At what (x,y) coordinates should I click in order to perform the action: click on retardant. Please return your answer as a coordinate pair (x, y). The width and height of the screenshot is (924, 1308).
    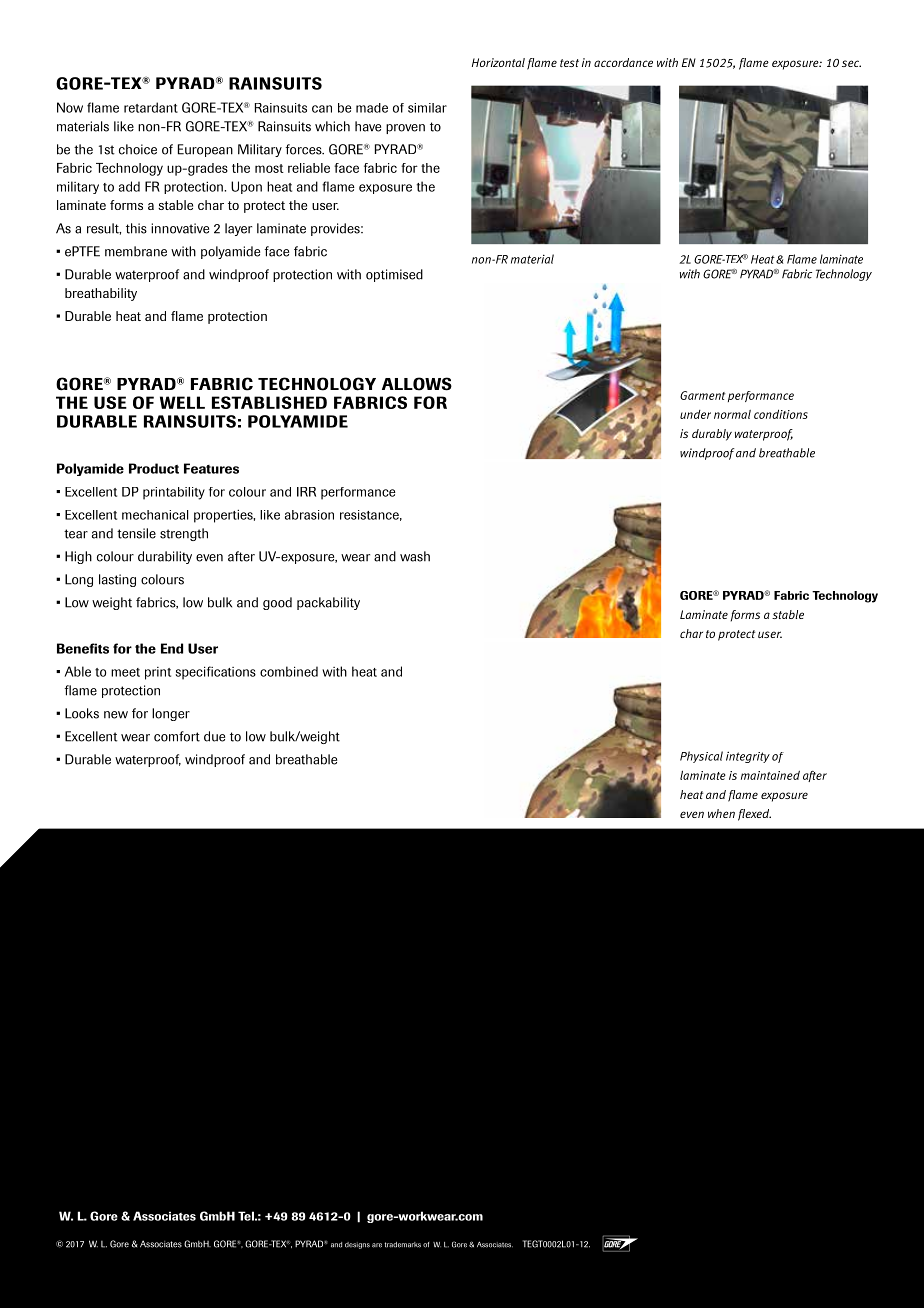
    Looking at the image, I should click on (151, 107).
